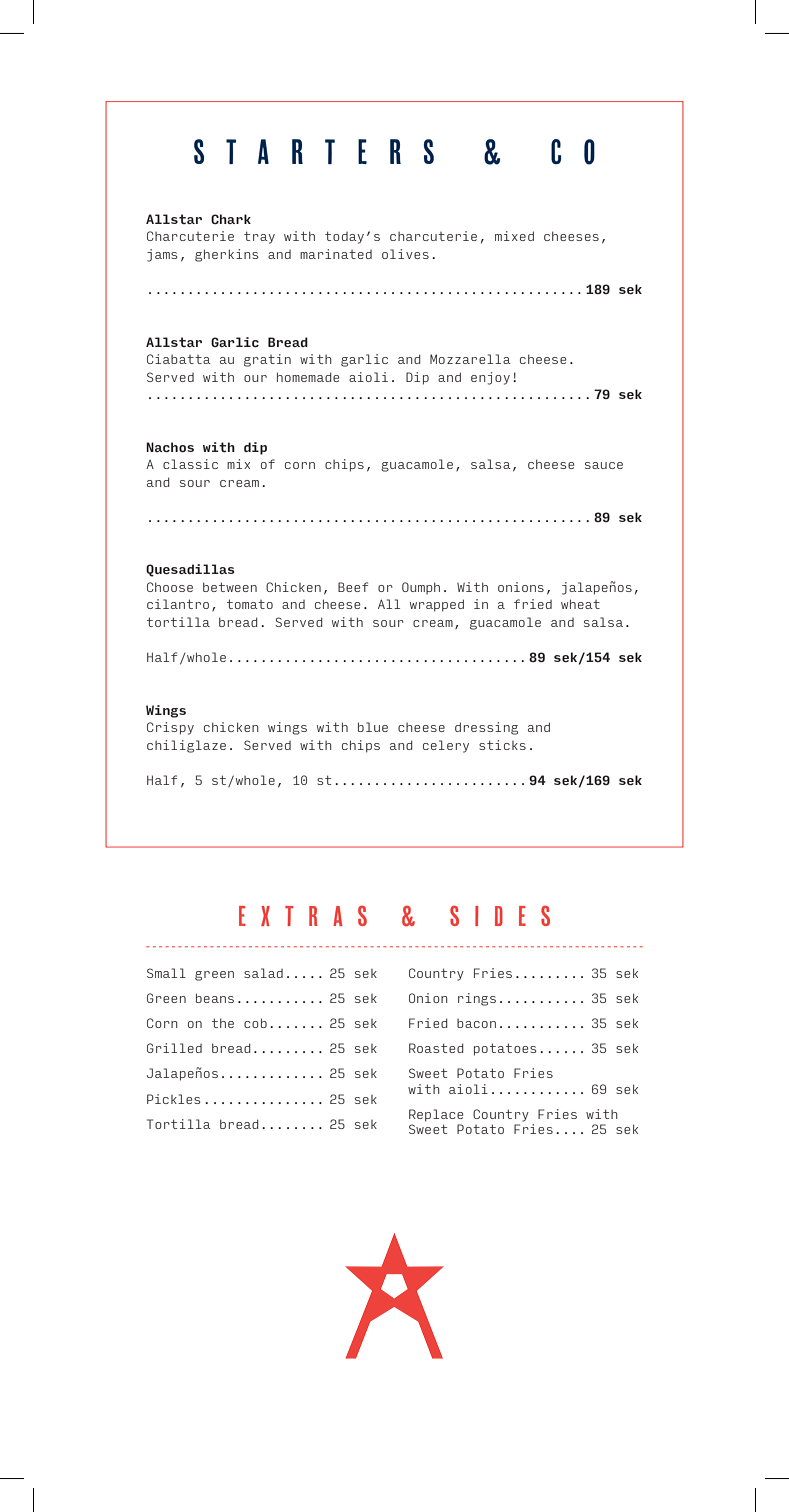 The height and width of the screenshot is (1512, 789). What do you see at coordinates (514, 236) in the screenshot?
I see `mixed` at bounding box center [514, 236].
